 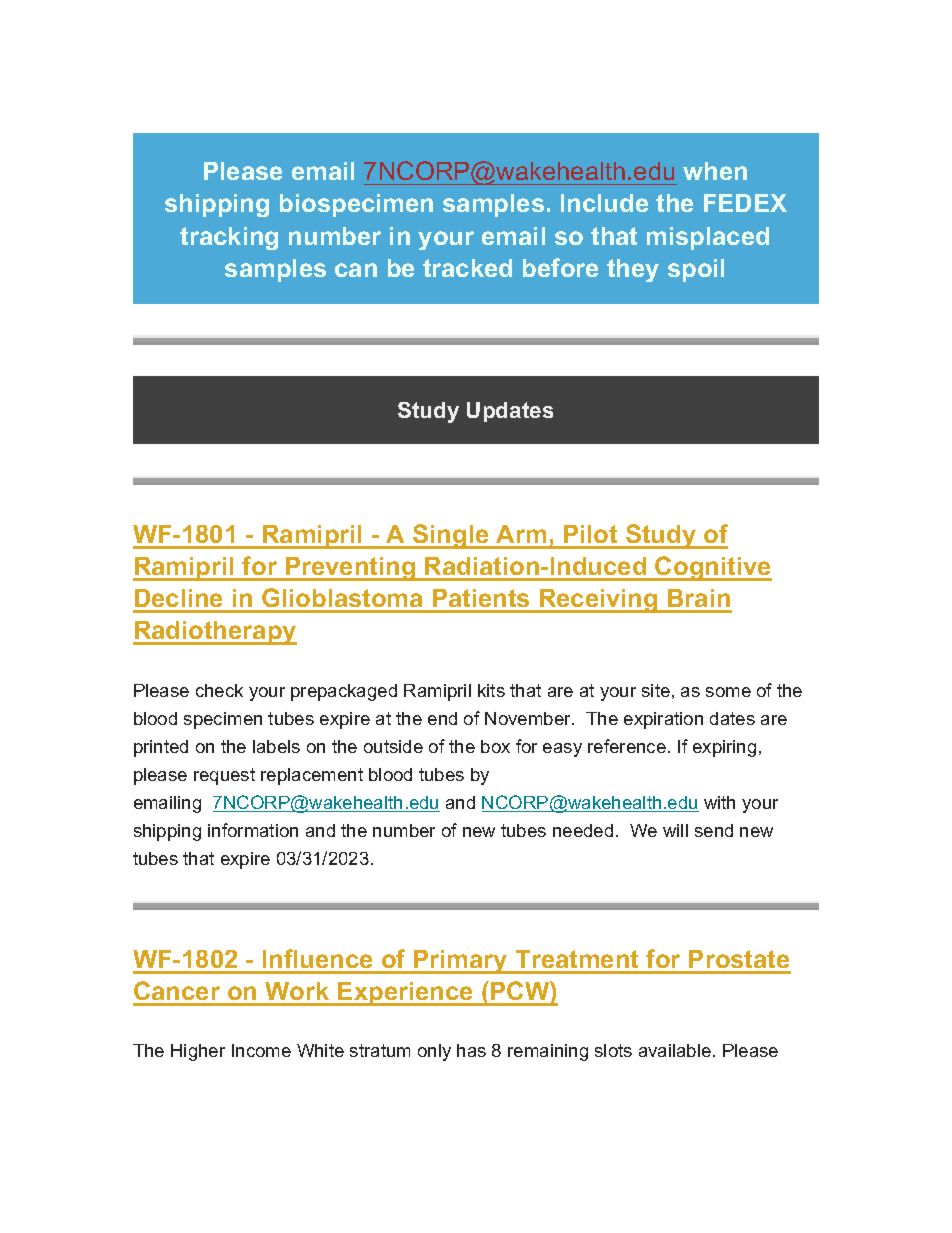 I want to click on box, so click(x=495, y=746).
